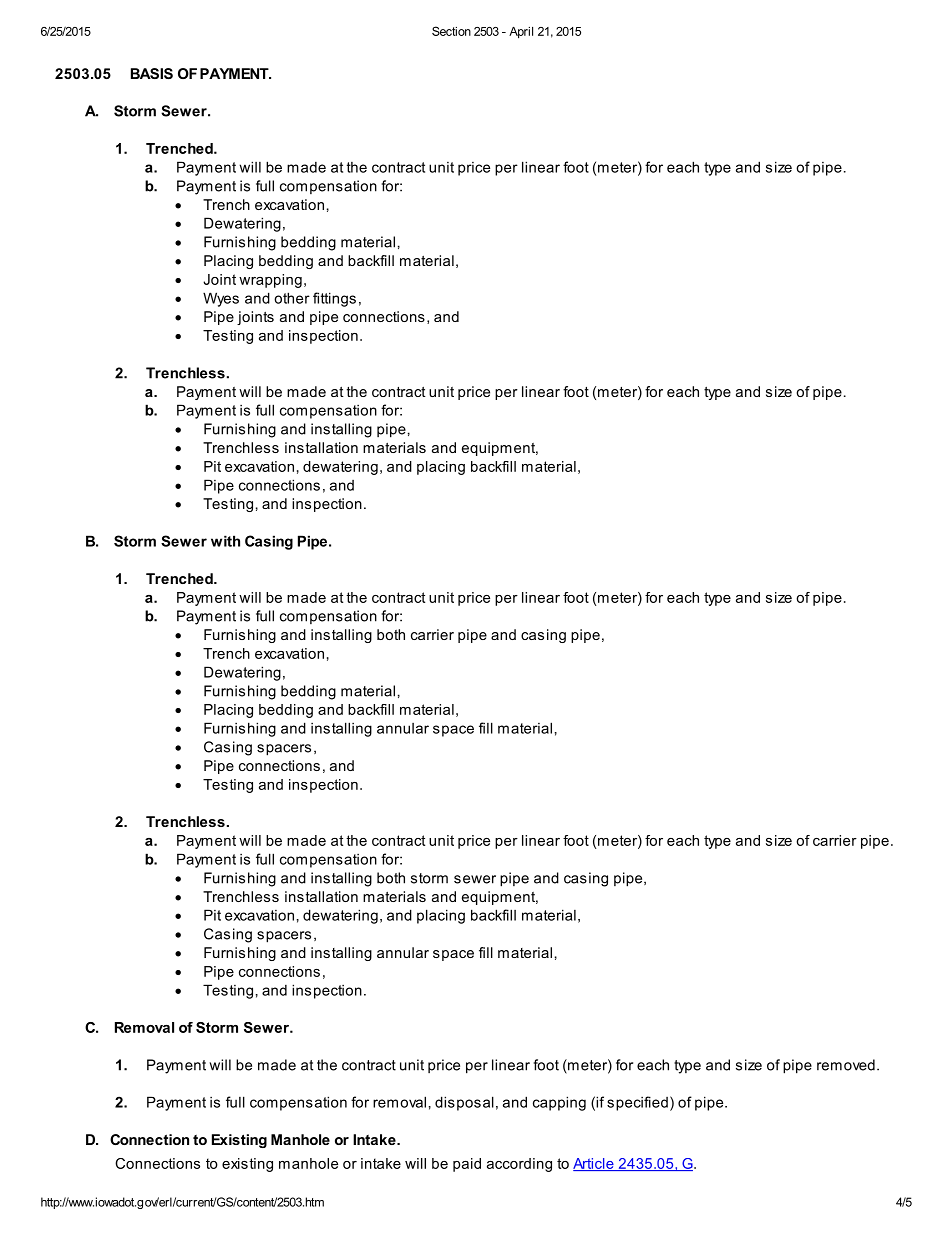  I want to click on according, so click(519, 1165).
